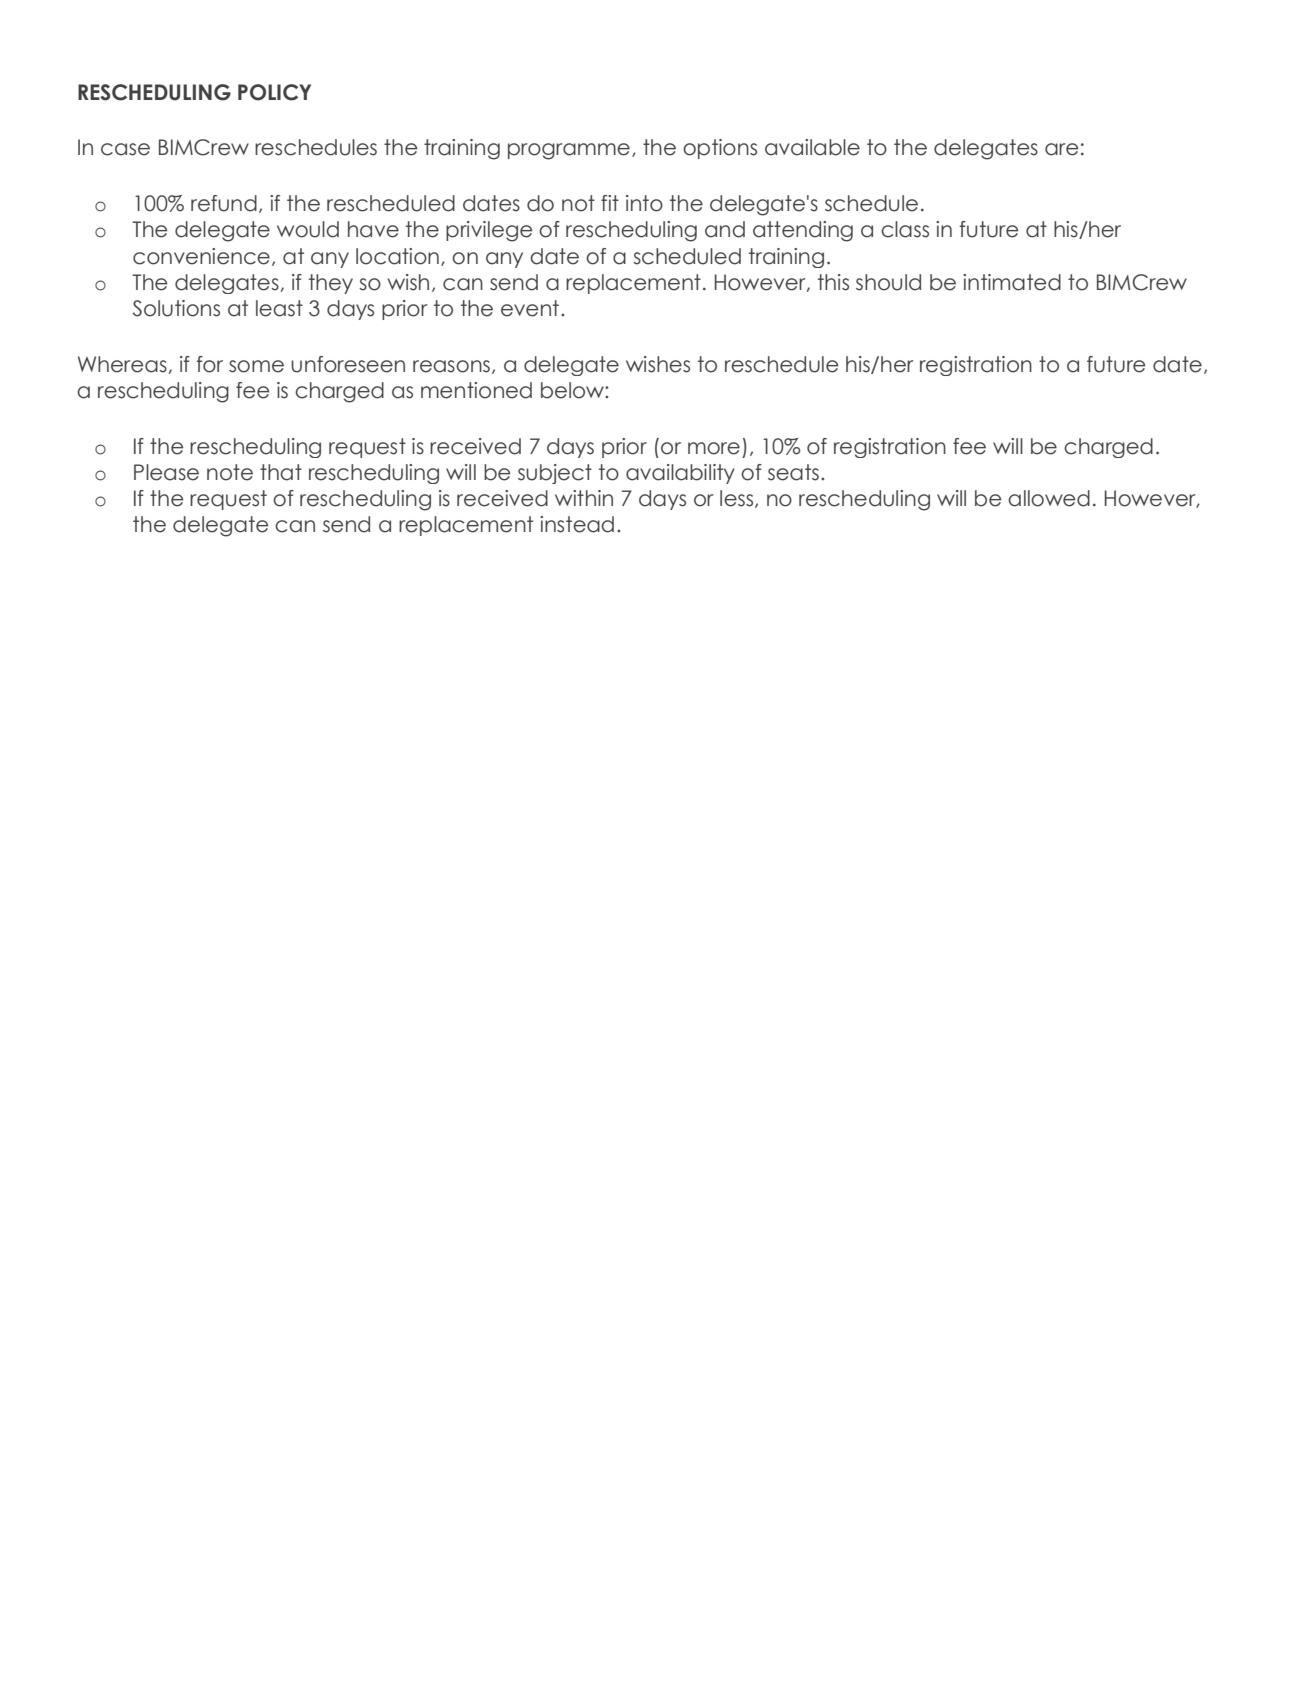 This screenshot has height=1689, width=1305. What do you see at coordinates (230, 472) in the screenshot?
I see `note` at bounding box center [230, 472].
